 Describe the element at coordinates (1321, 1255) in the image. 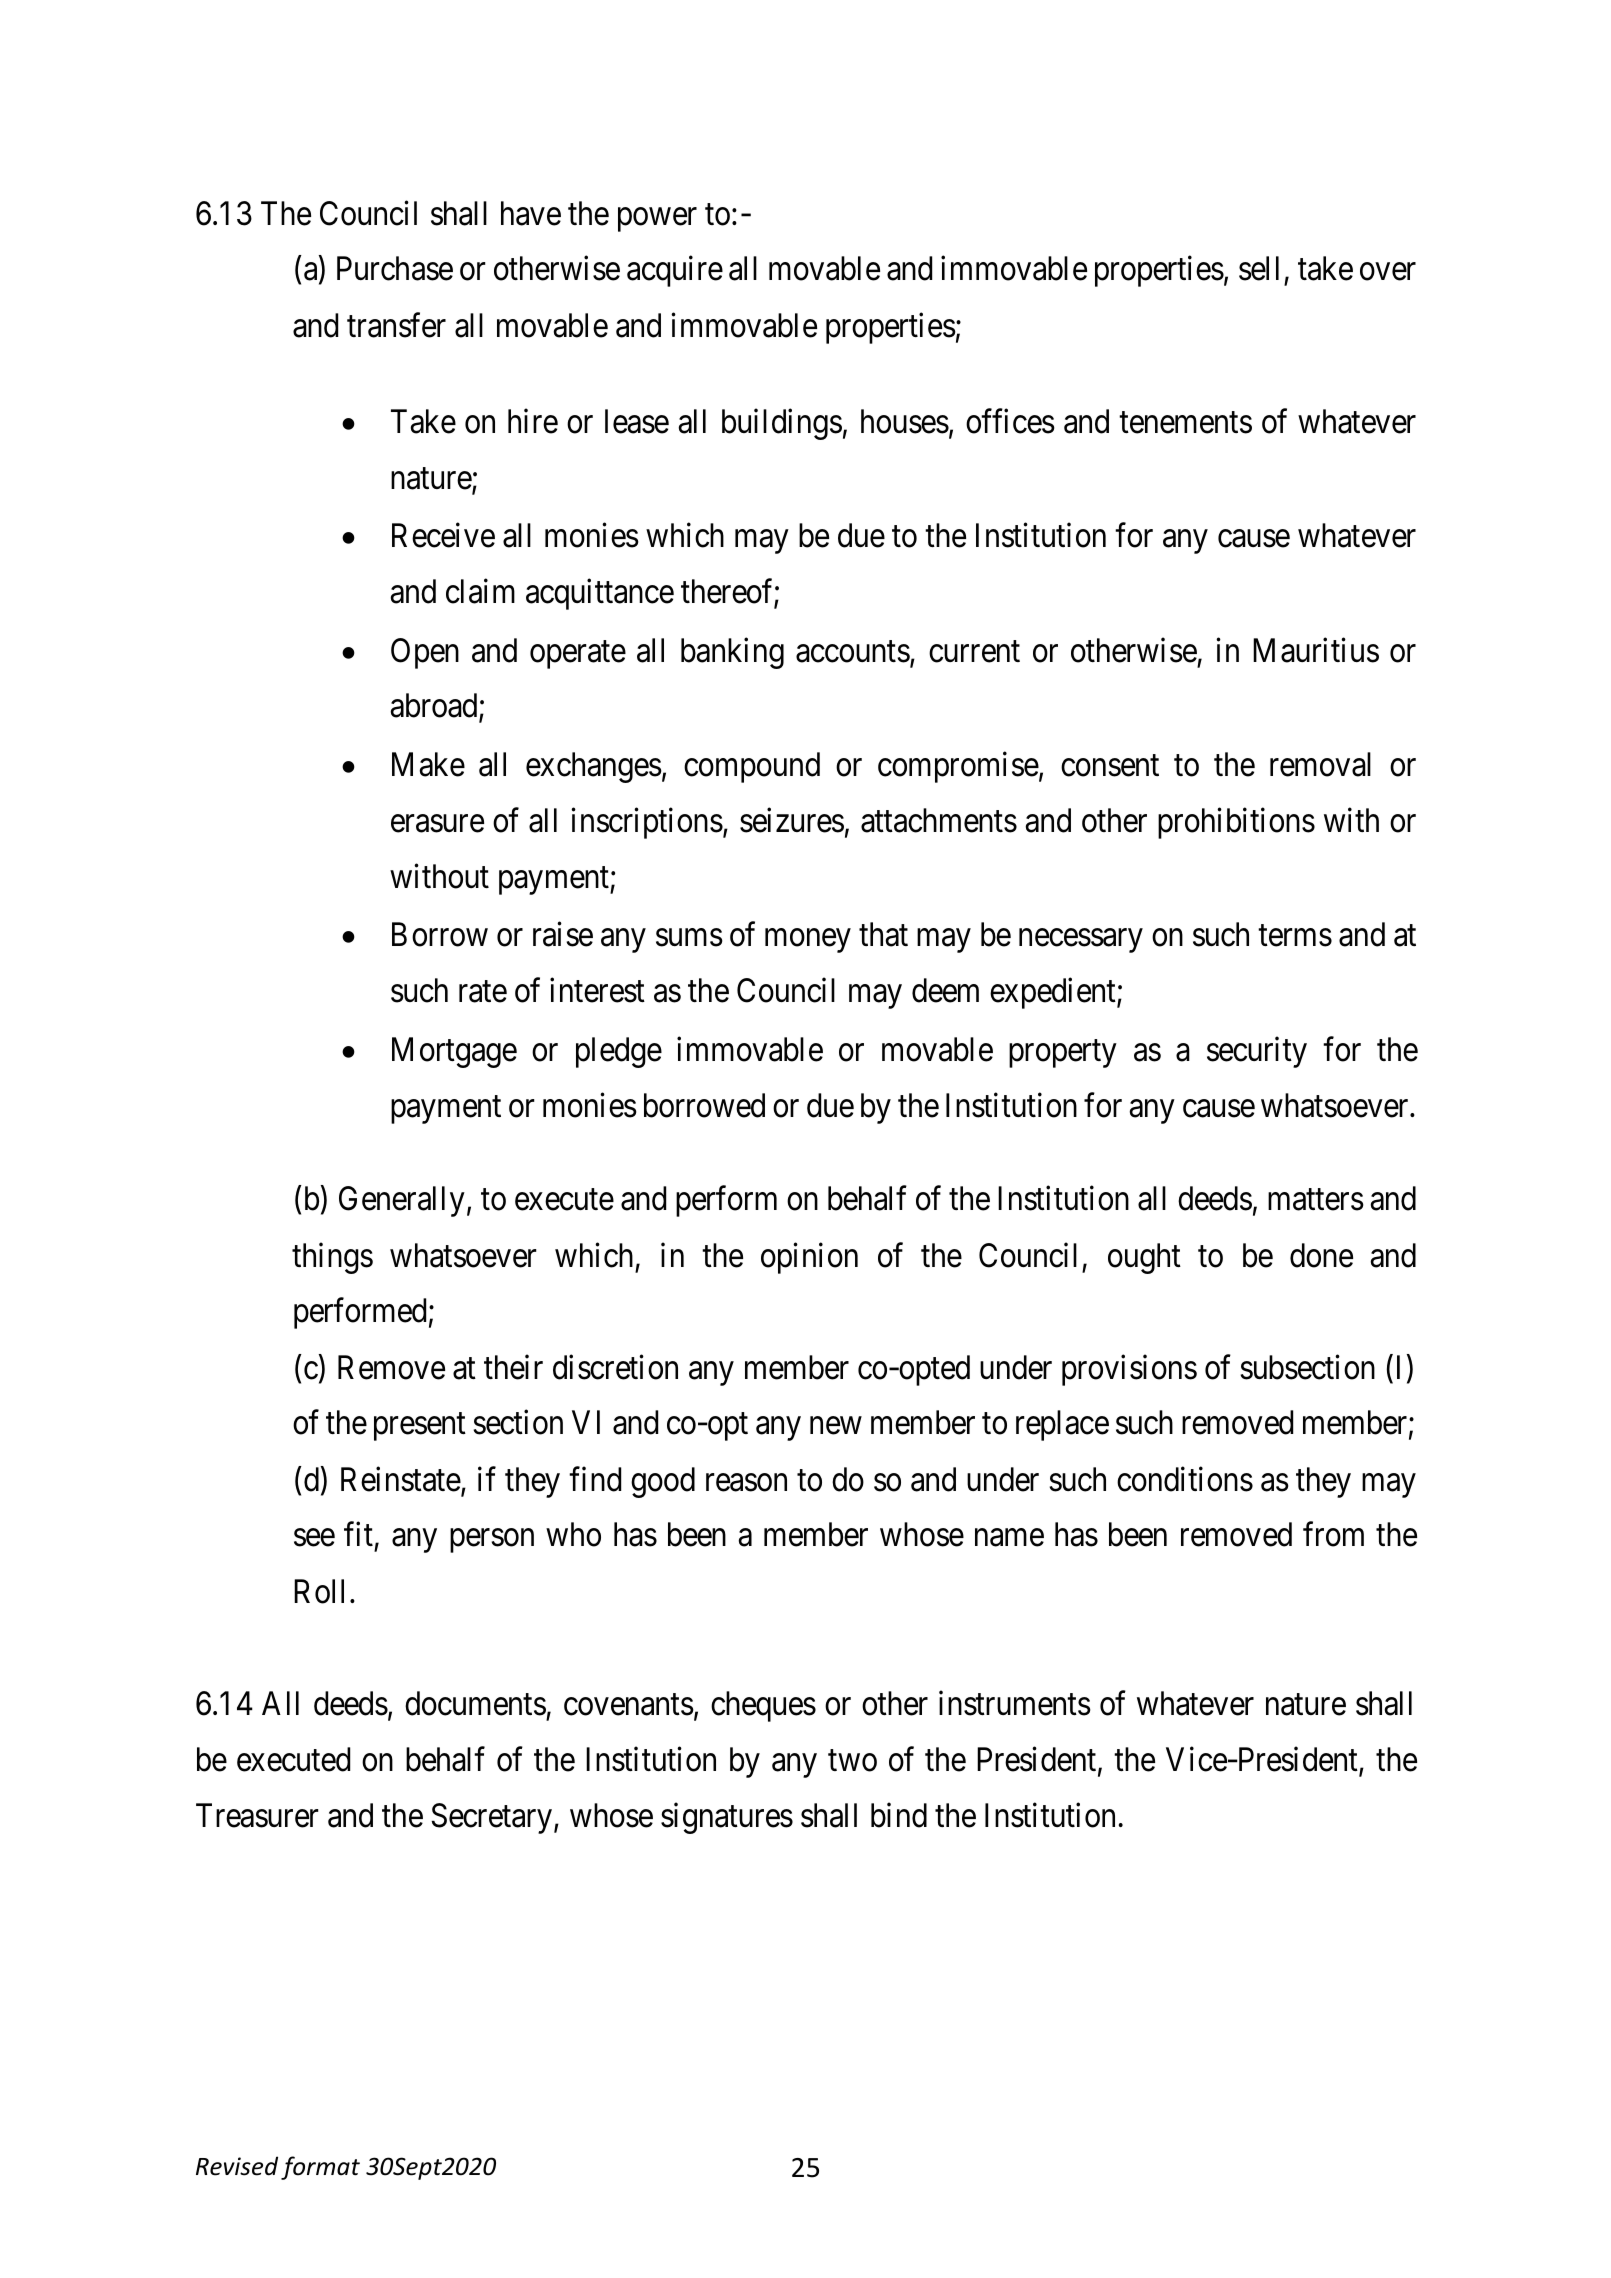

I see `done` at that location.
